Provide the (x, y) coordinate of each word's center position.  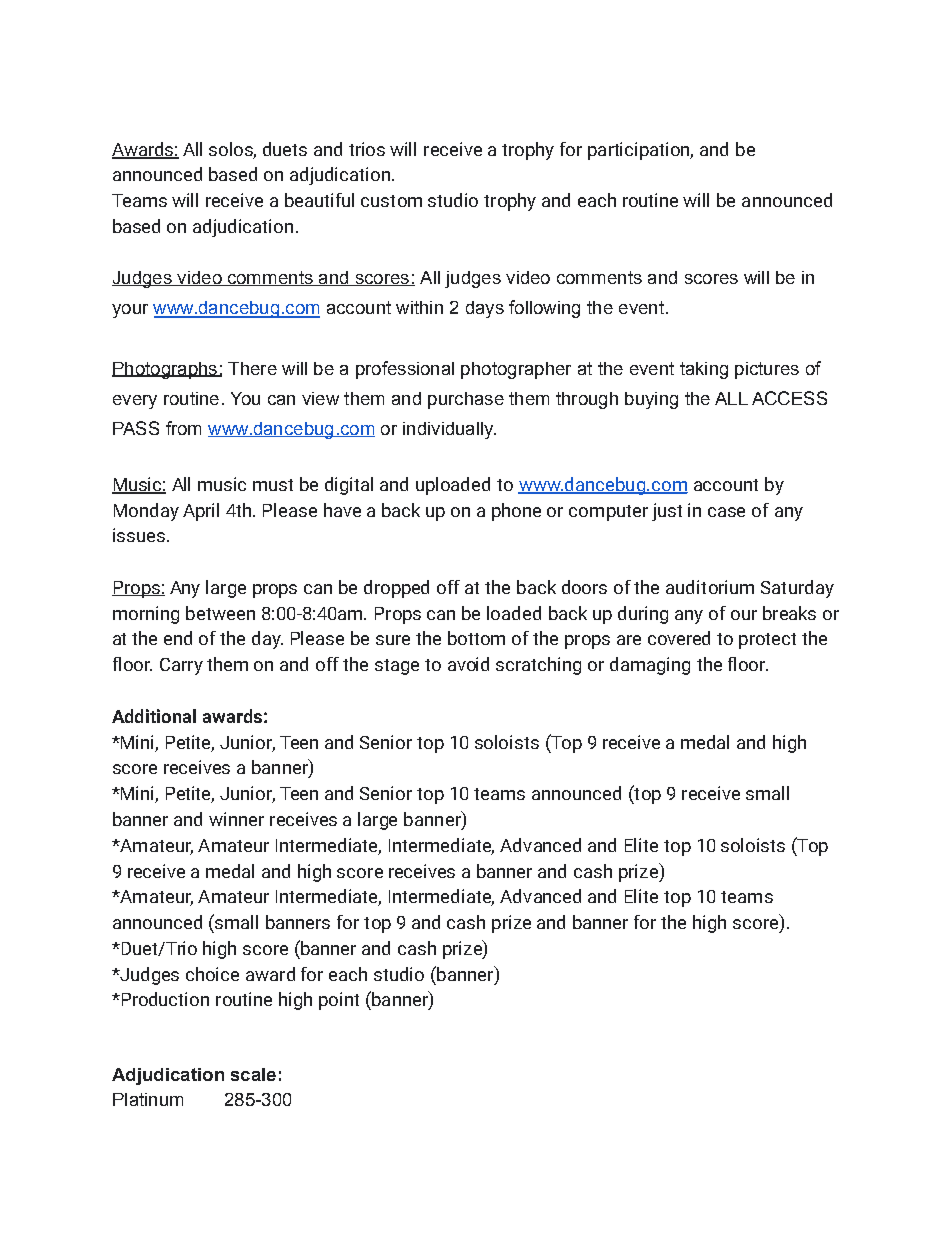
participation (640, 151)
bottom (476, 638)
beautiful (319, 200)
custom (391, 201)
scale (253, 1074)
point (339, 1001)
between (220, 613)
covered (679, 638)
